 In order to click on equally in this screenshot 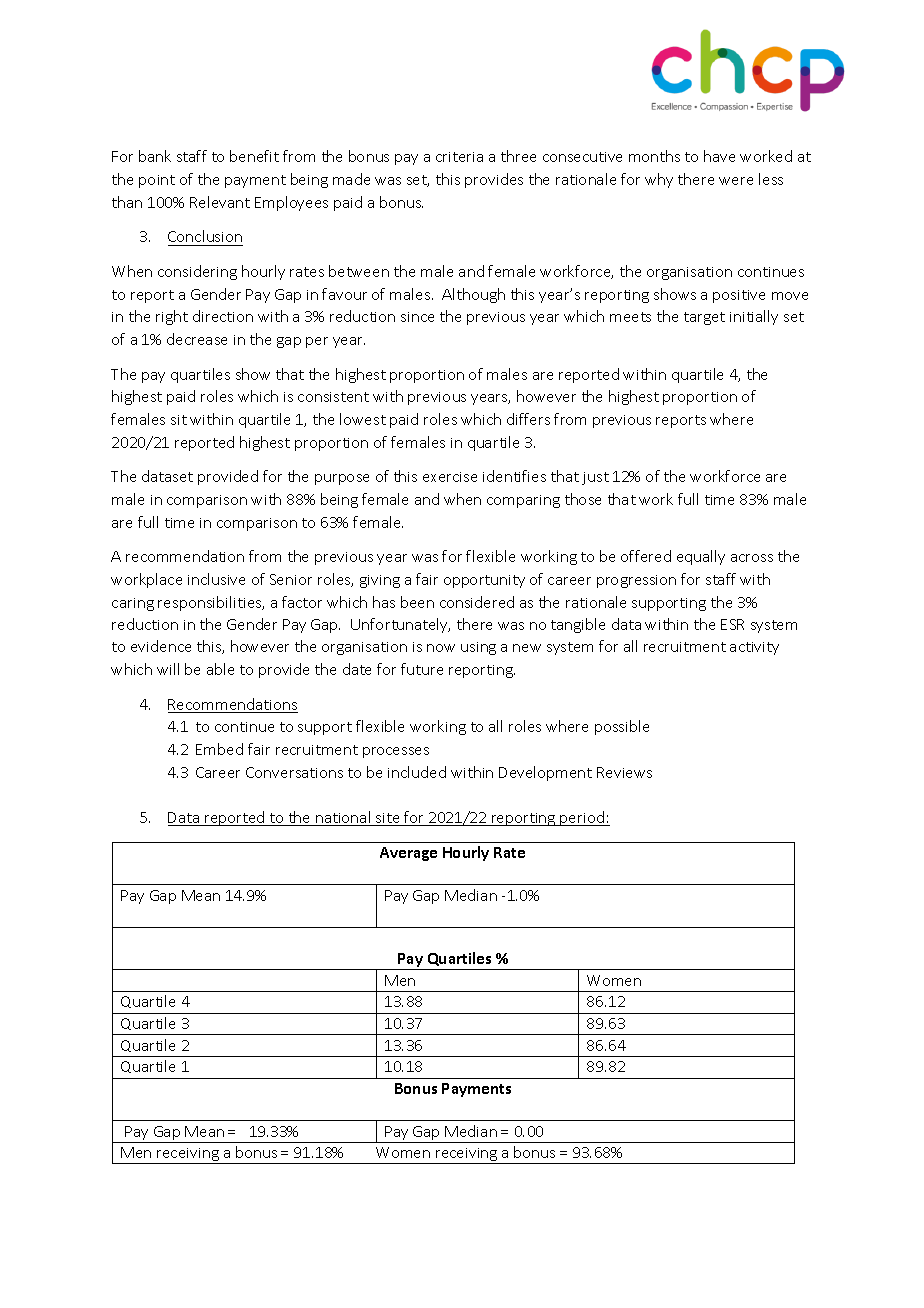, I will do `click(701, 557)`.
